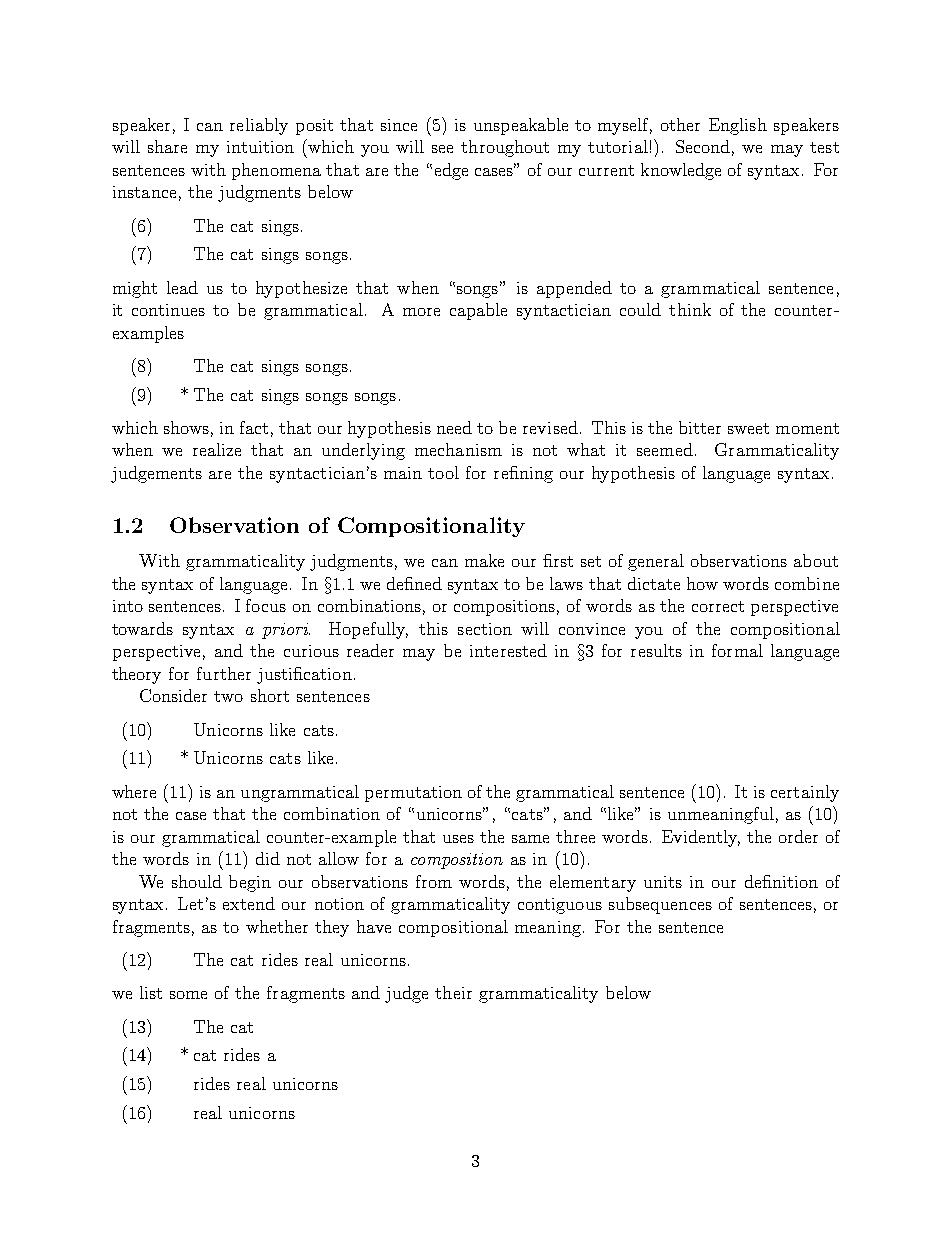 This screenshot has height=1233, width=952. Describe the element at coordinates (738, 126) in the screenshot. I see `English` at that location.
